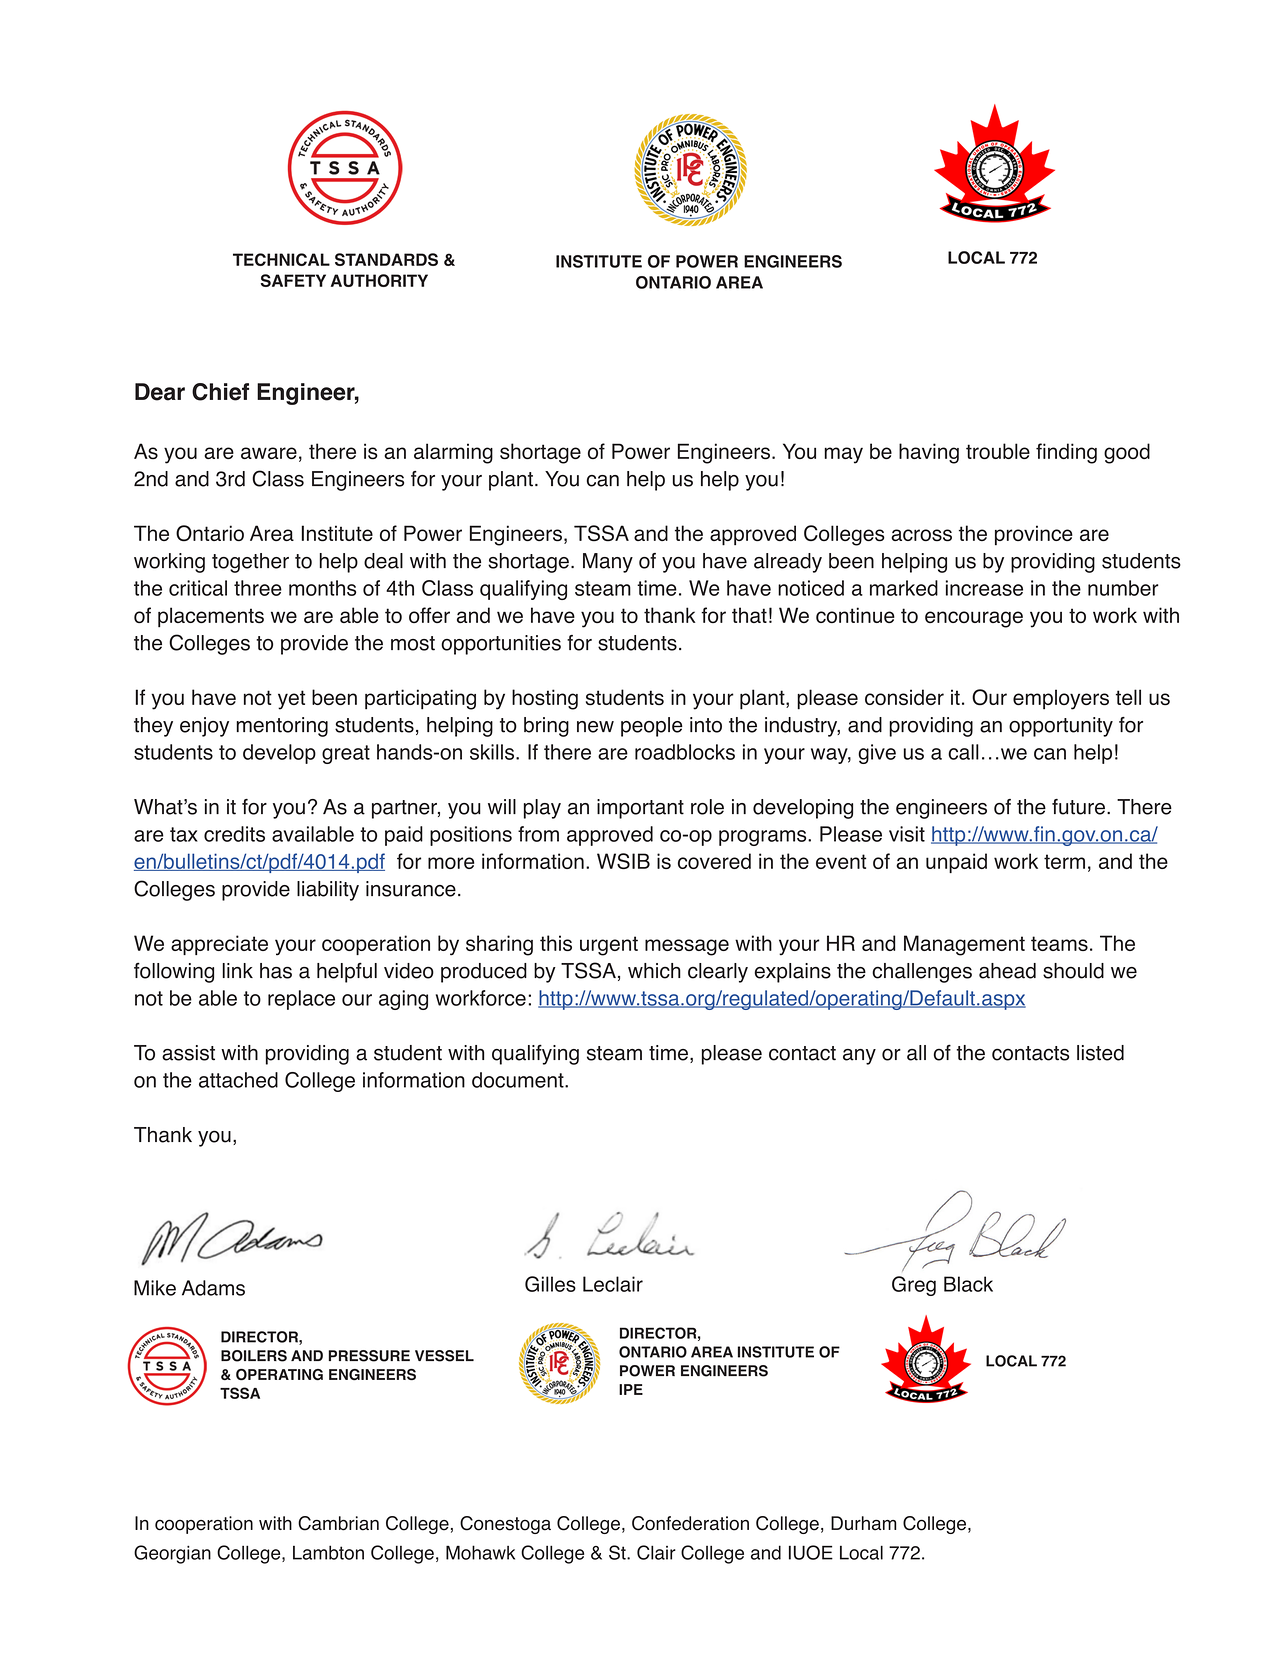 The height and width of the screenshot is (1665, 1287). I want to click on Many, so click(608, 563).
